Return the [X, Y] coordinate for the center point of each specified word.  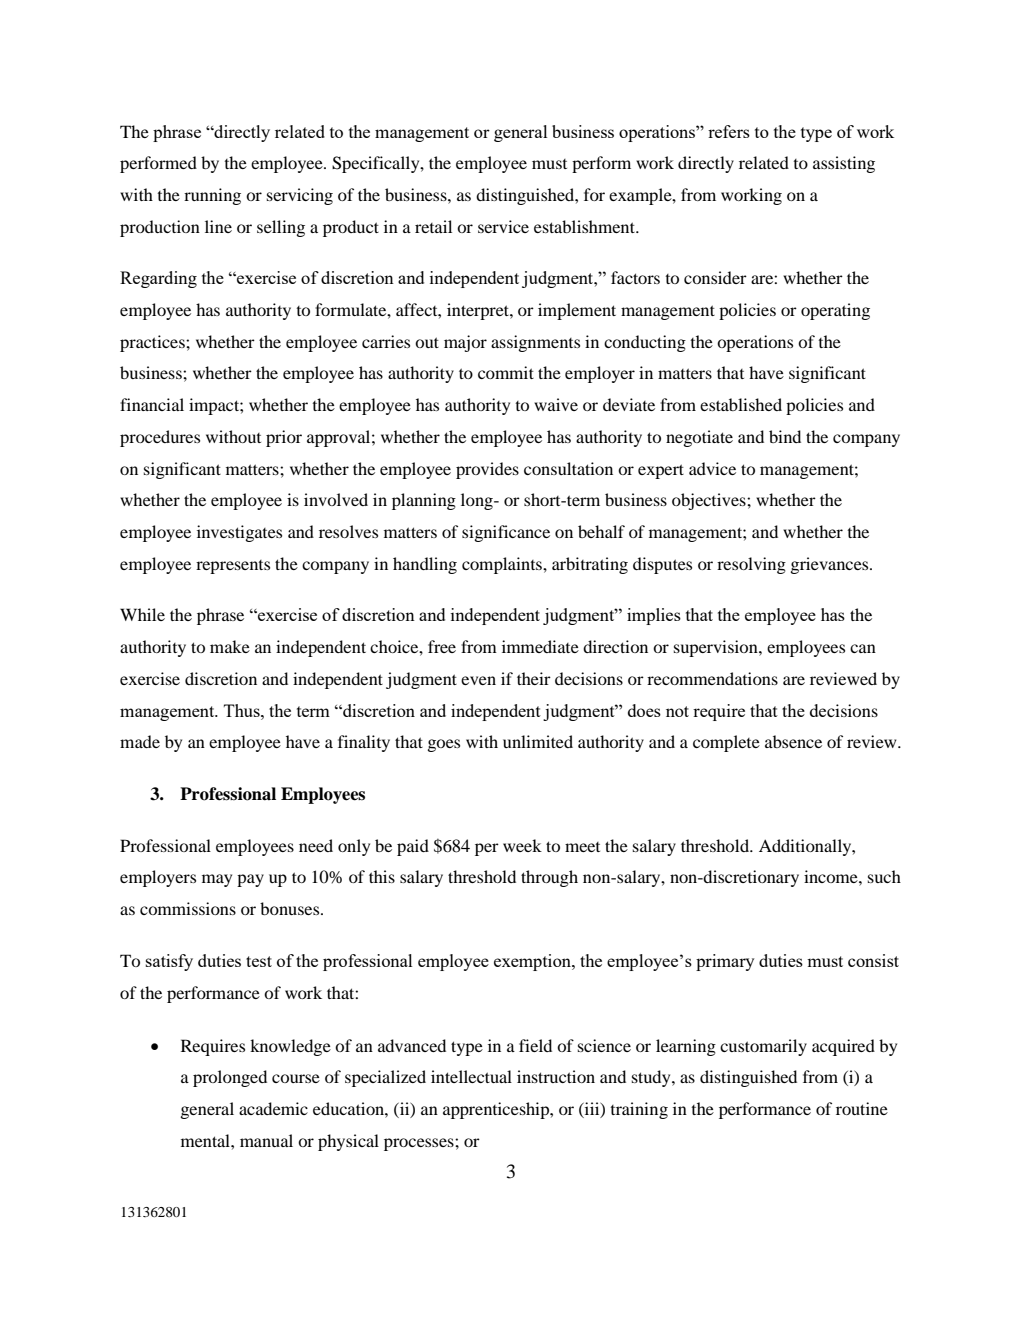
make [230, 646]
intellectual [471, 1076]
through [549, 878]
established [741, 404]
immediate [540, 646]
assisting [844, 164]
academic [273, 1108]
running [212, 196]
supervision [717, 648]
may [217, 880]
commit [506, 372]
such [884, 876]
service [503, 226]
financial [152, 404]
